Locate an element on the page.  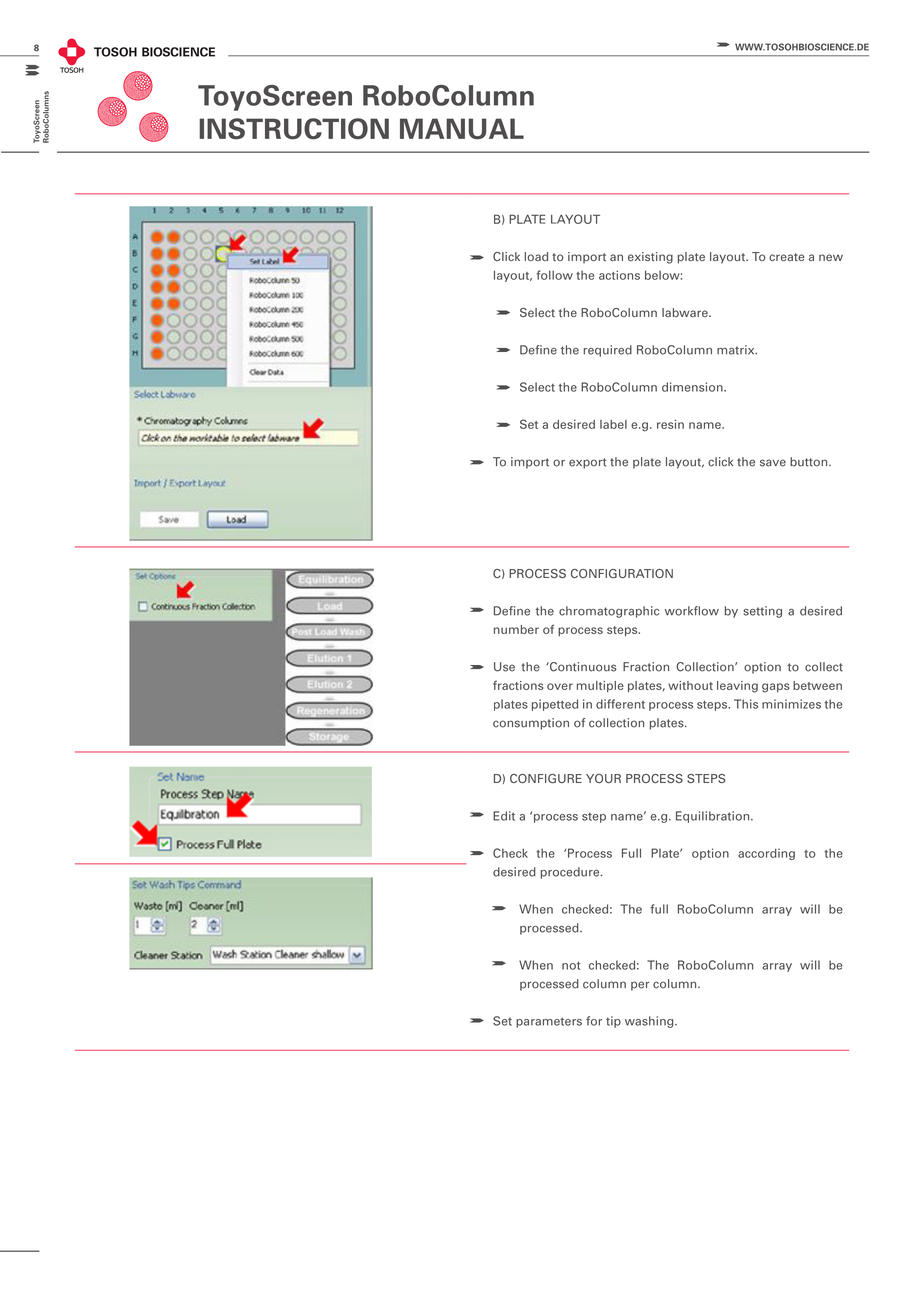
CONFIGURATION is located at coordinates (622, 573).
